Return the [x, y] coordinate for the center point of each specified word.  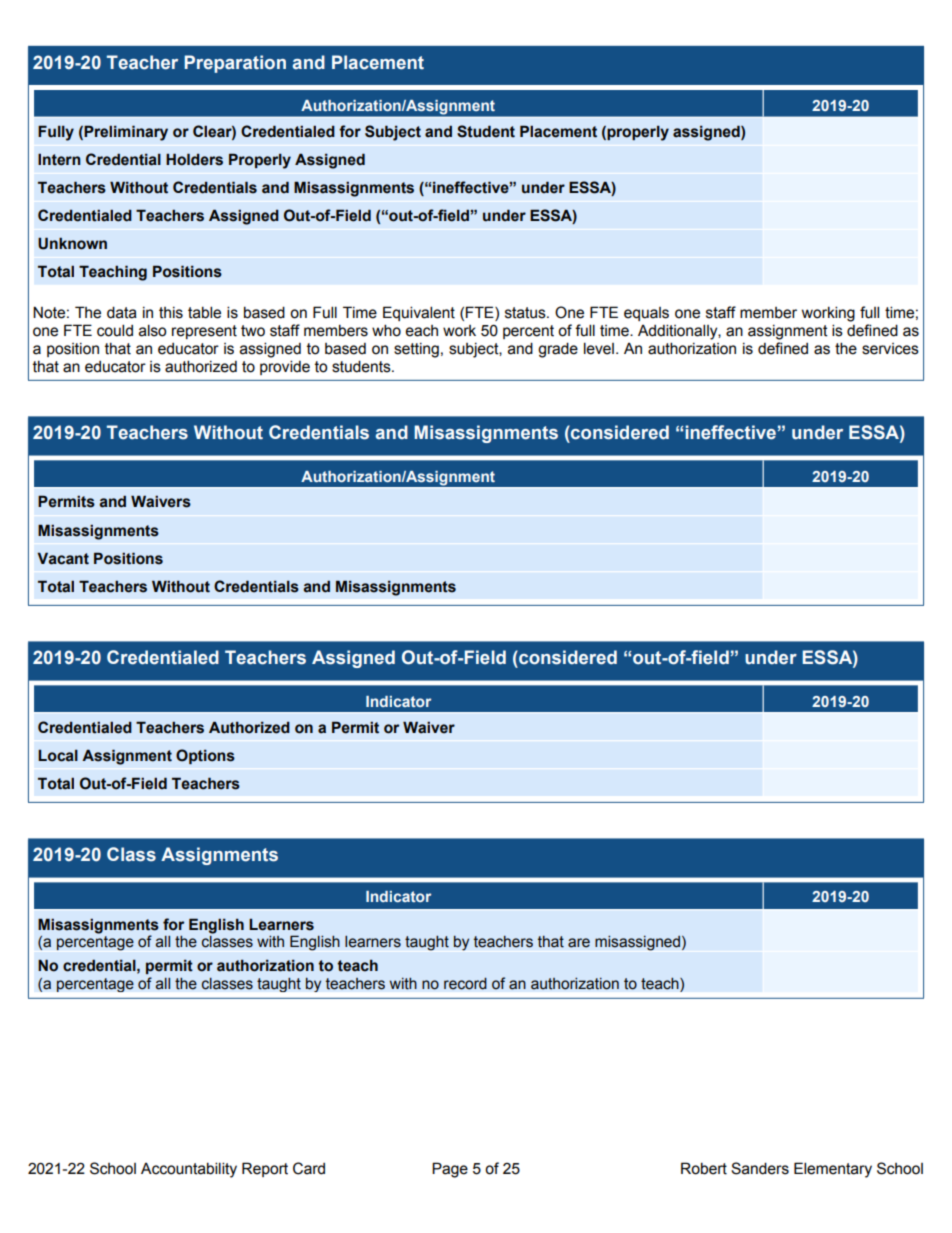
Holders [194, 159]
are [579, 943]
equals [646, 314]
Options [205, 756]
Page [450, 1170]
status [526, 313]
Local [58, 755]
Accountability [189, 1170]
